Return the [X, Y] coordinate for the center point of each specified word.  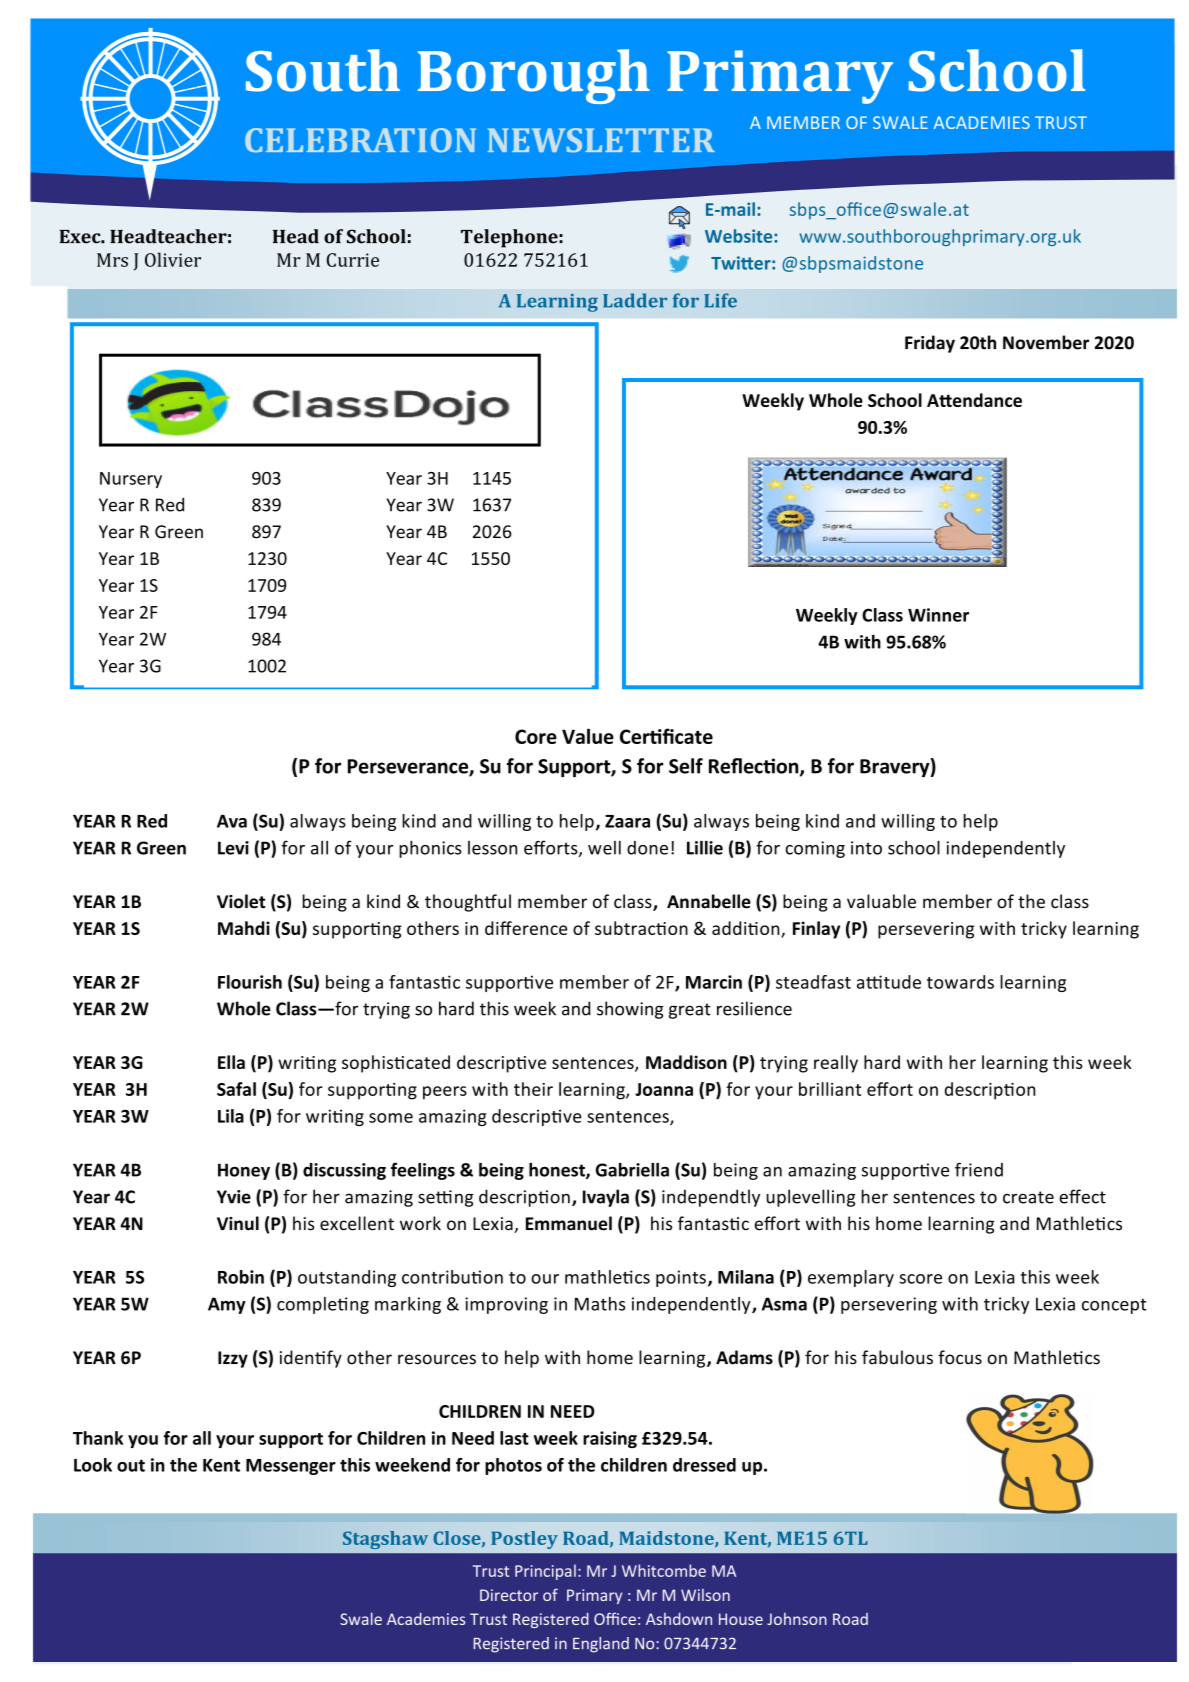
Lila [231, 1116]
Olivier [173, 259]
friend [979, 1169]
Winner [938, 615]
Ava [232, 821]
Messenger [291, 1467]
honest [558, 1171]
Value [588, 736]
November [1046, 342]
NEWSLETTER [601, 140]
